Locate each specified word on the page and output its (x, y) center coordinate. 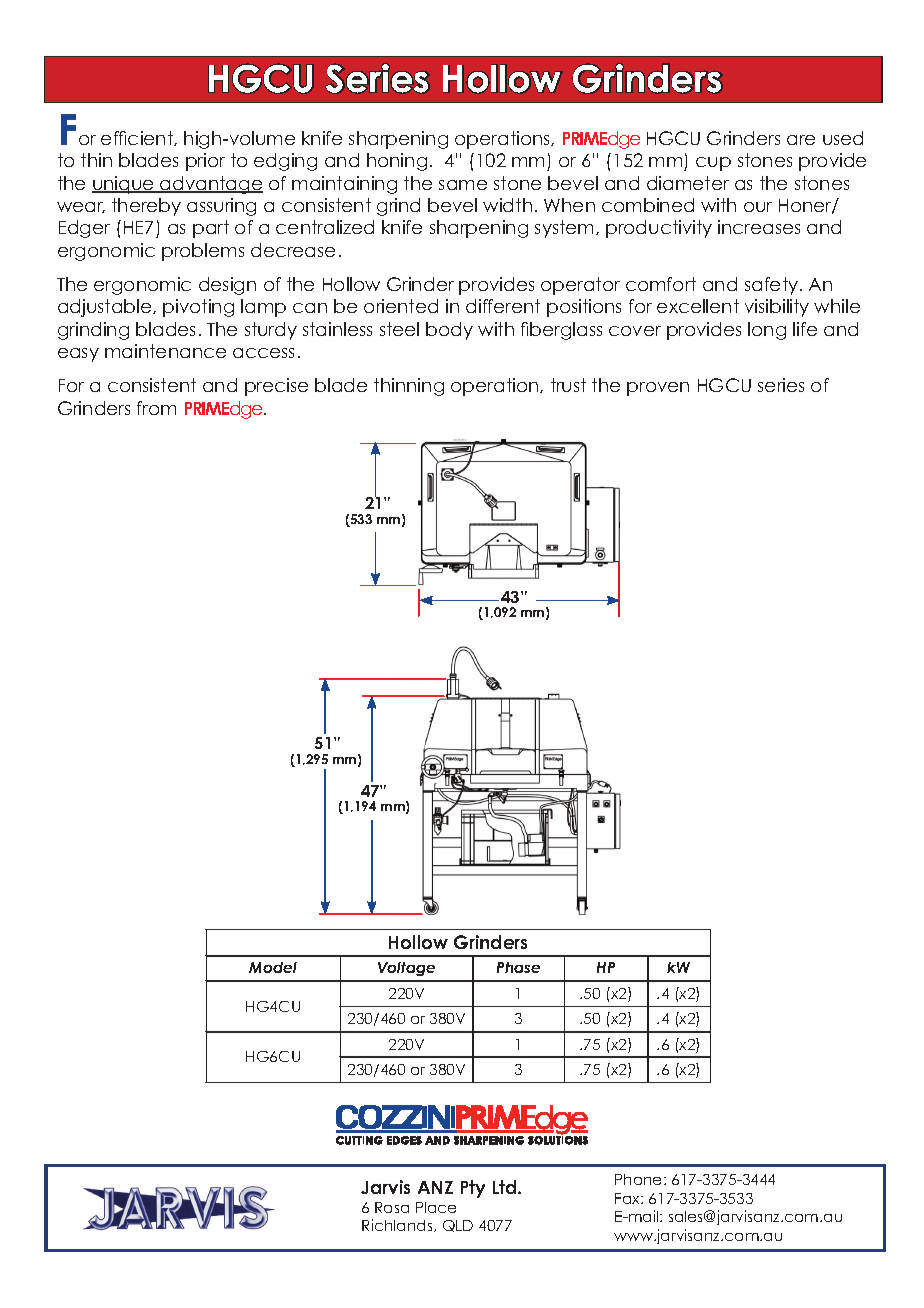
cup (713, 164)
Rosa (392, 1207)
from (156, 408)
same (463, 185)
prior (205, 162)
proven (658, 389)
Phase (518, 967)
